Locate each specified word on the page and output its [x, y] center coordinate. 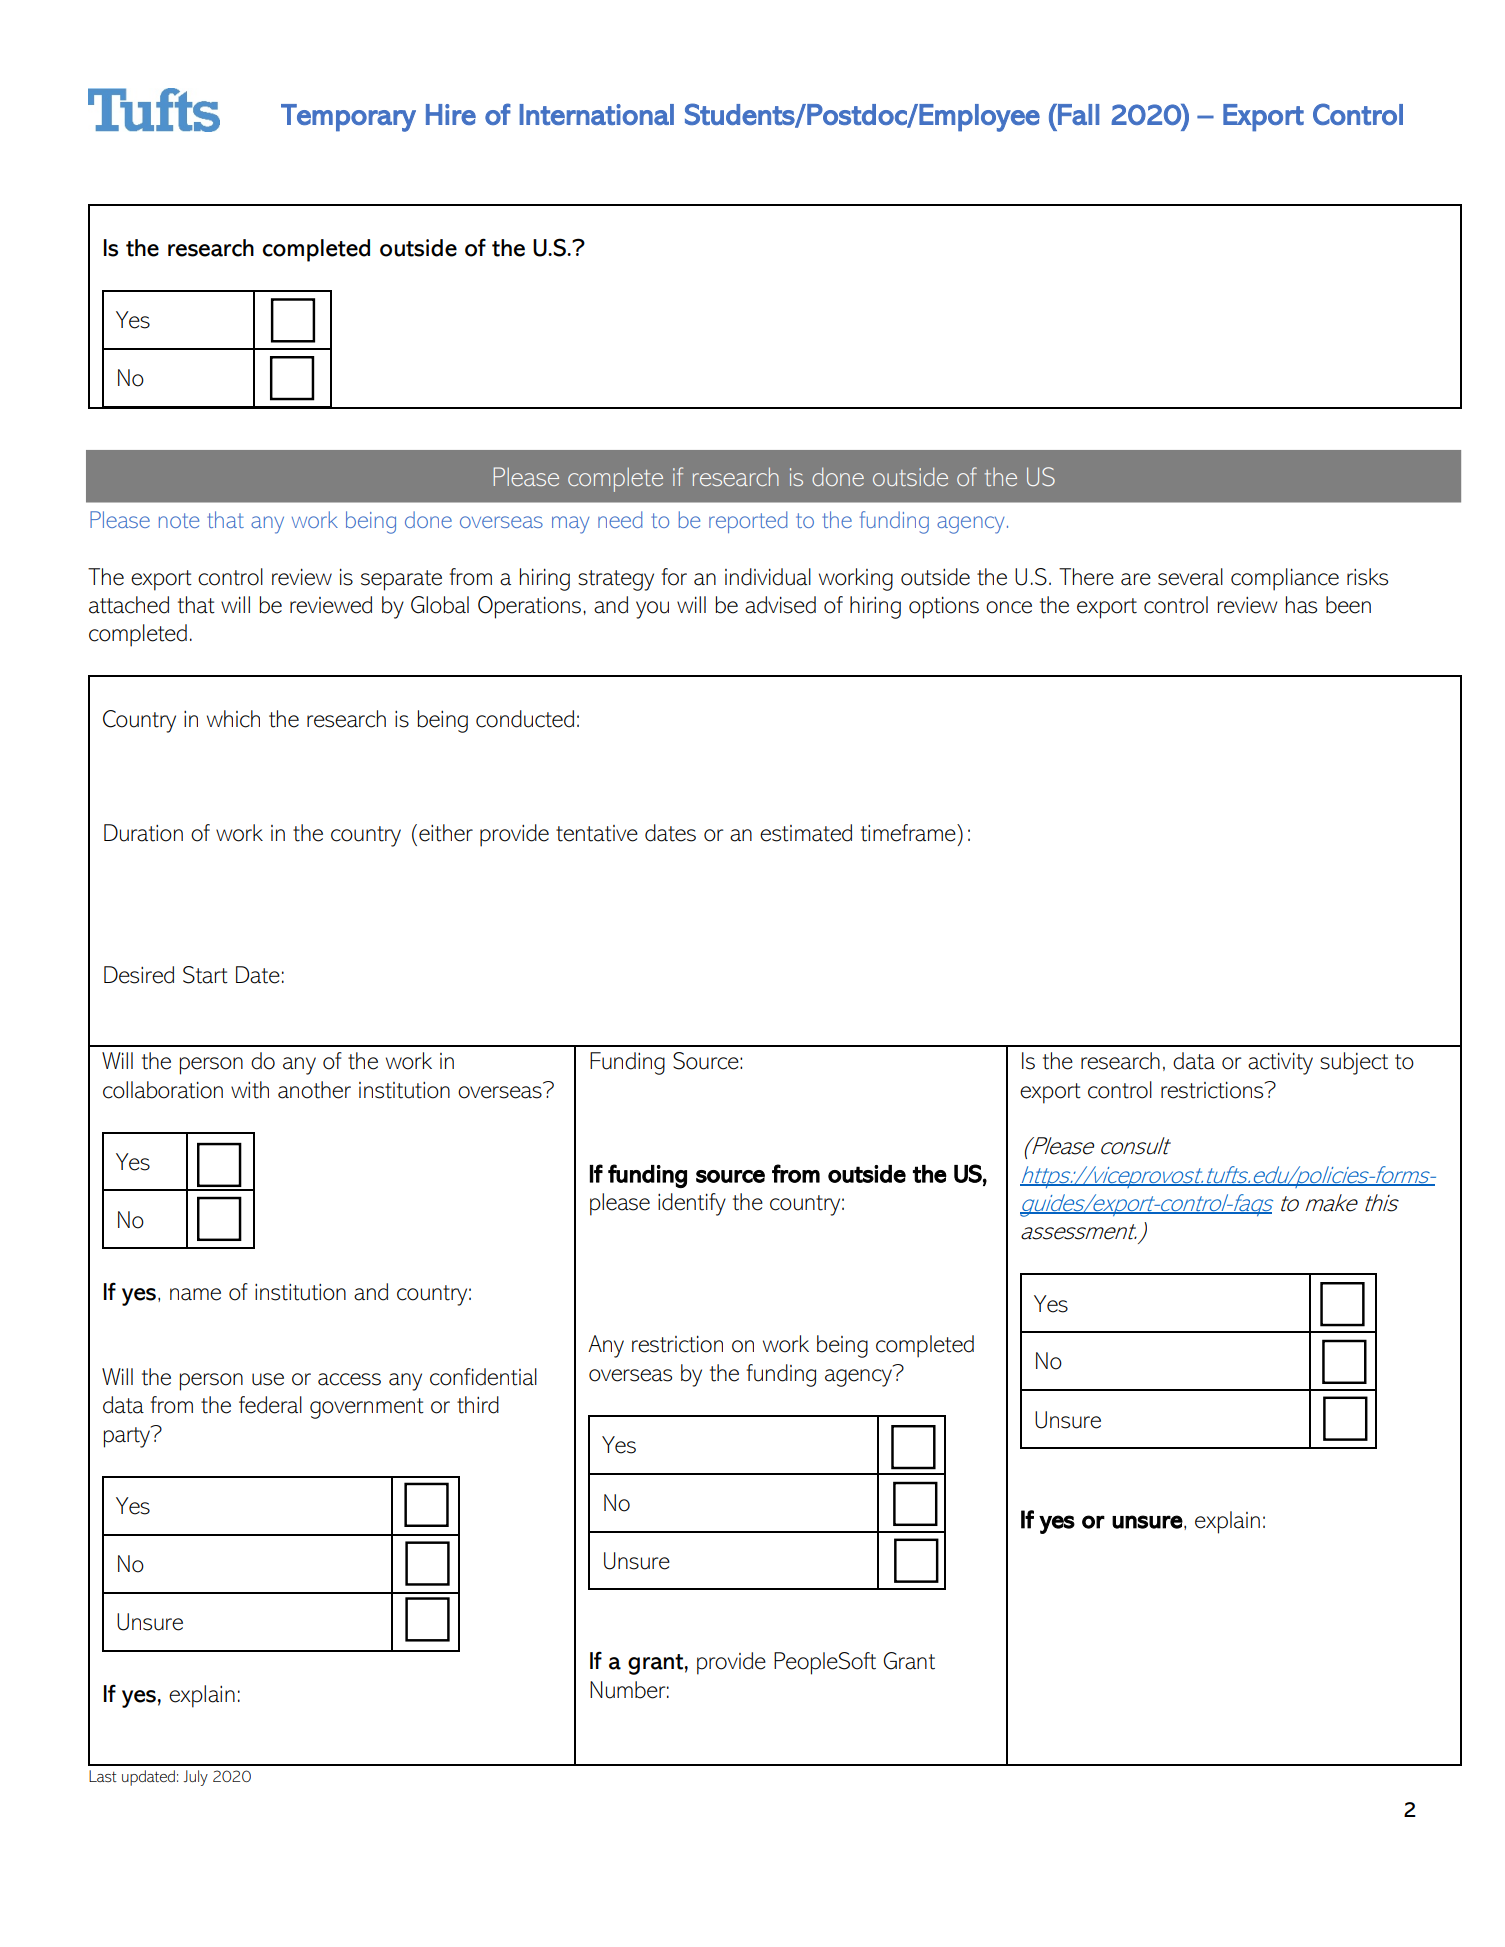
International [597, 114]
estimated [806, 833]
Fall [1077, 114]
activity [1280, 1063]
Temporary [348, 118]
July [195, 1778]
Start [205, 975]
